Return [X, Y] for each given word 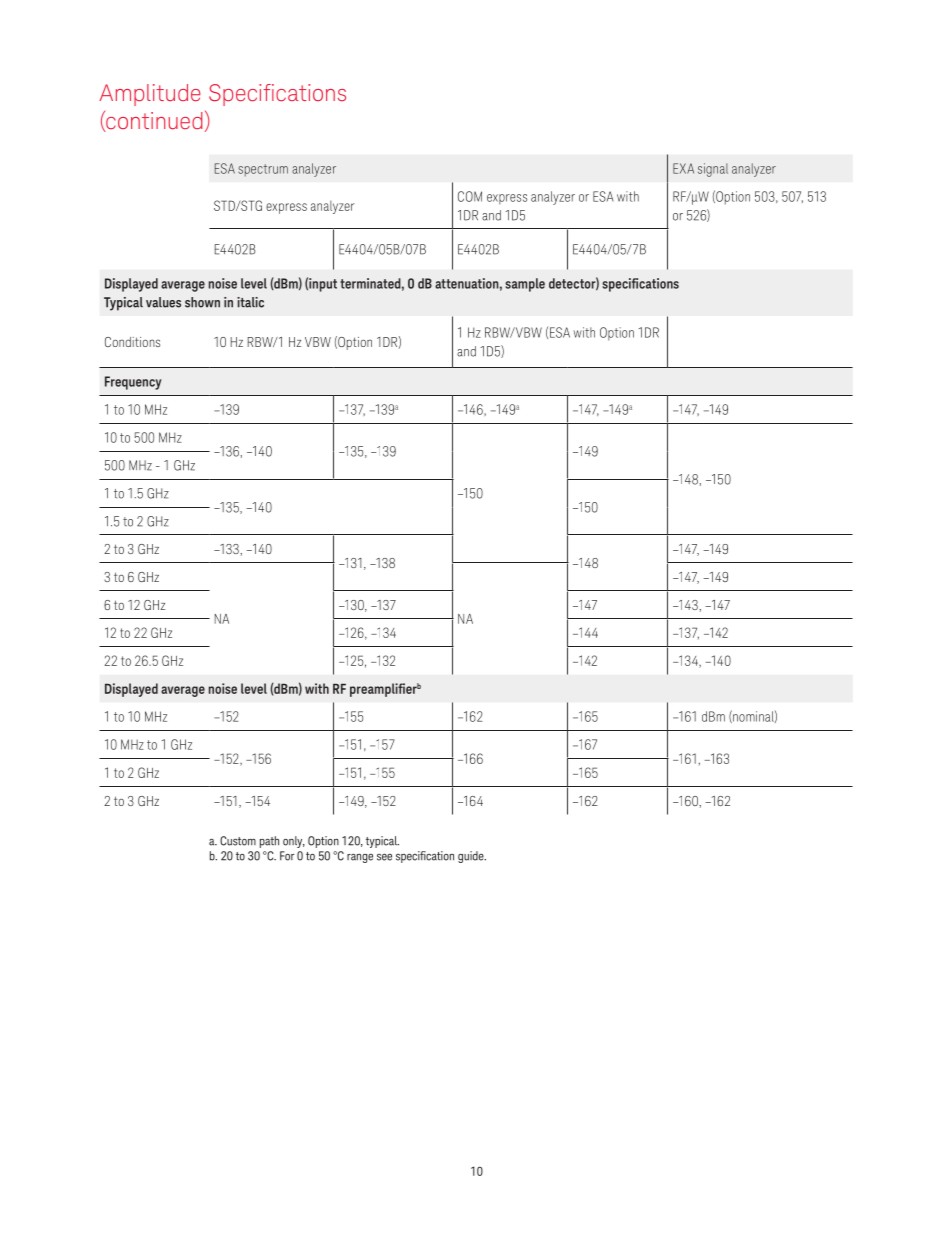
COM [470, 196]
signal [713, 170]
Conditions [132, 342]
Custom [238, 841]
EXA [683, 168]
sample [525, 285]
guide [472, 857]
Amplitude [149, 95]
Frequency [133, 383]
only [294, 842]
